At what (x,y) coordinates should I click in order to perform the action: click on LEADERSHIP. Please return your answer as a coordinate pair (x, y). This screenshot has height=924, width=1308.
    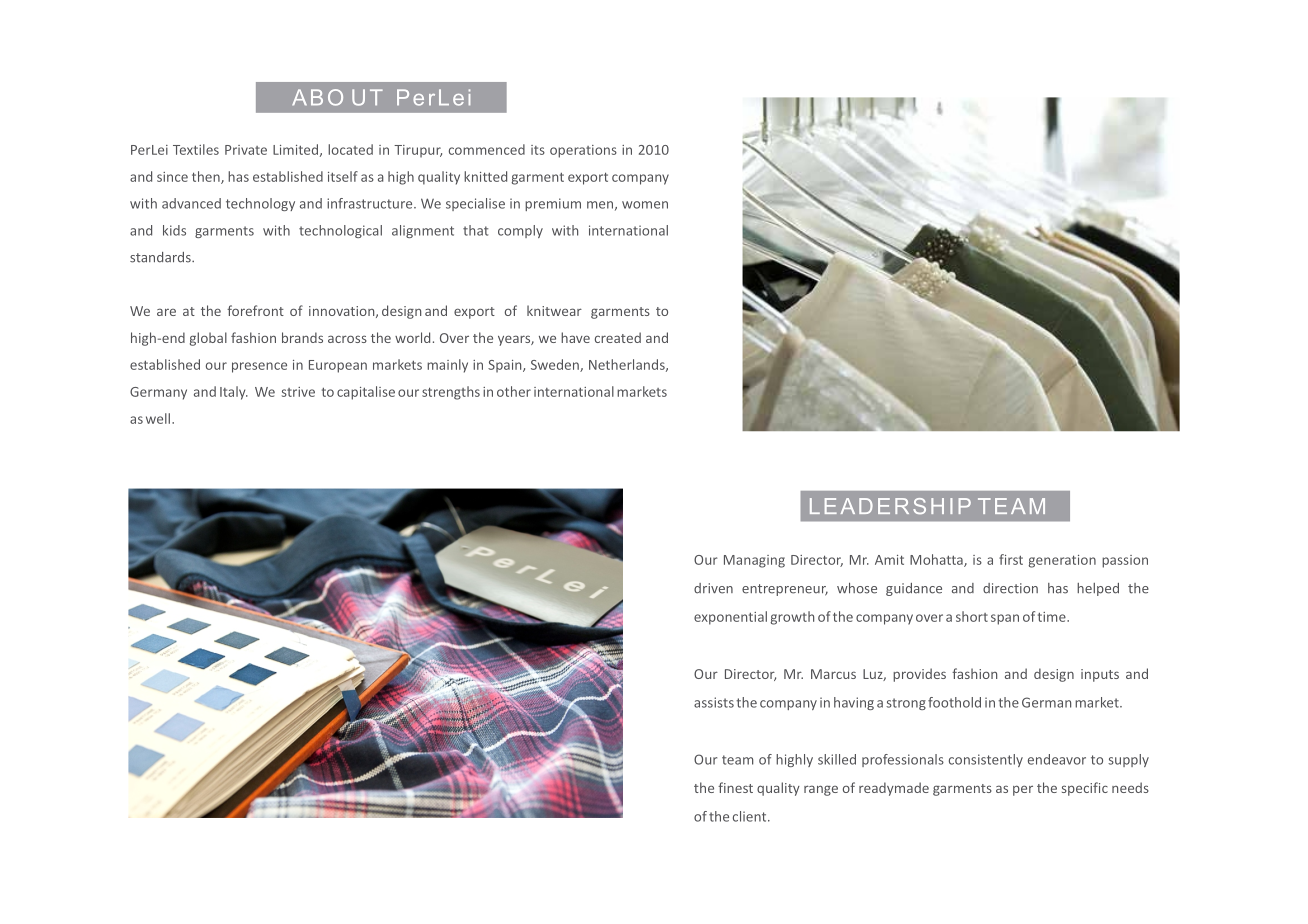
    Looking at the image, I should click on (890, 506).
